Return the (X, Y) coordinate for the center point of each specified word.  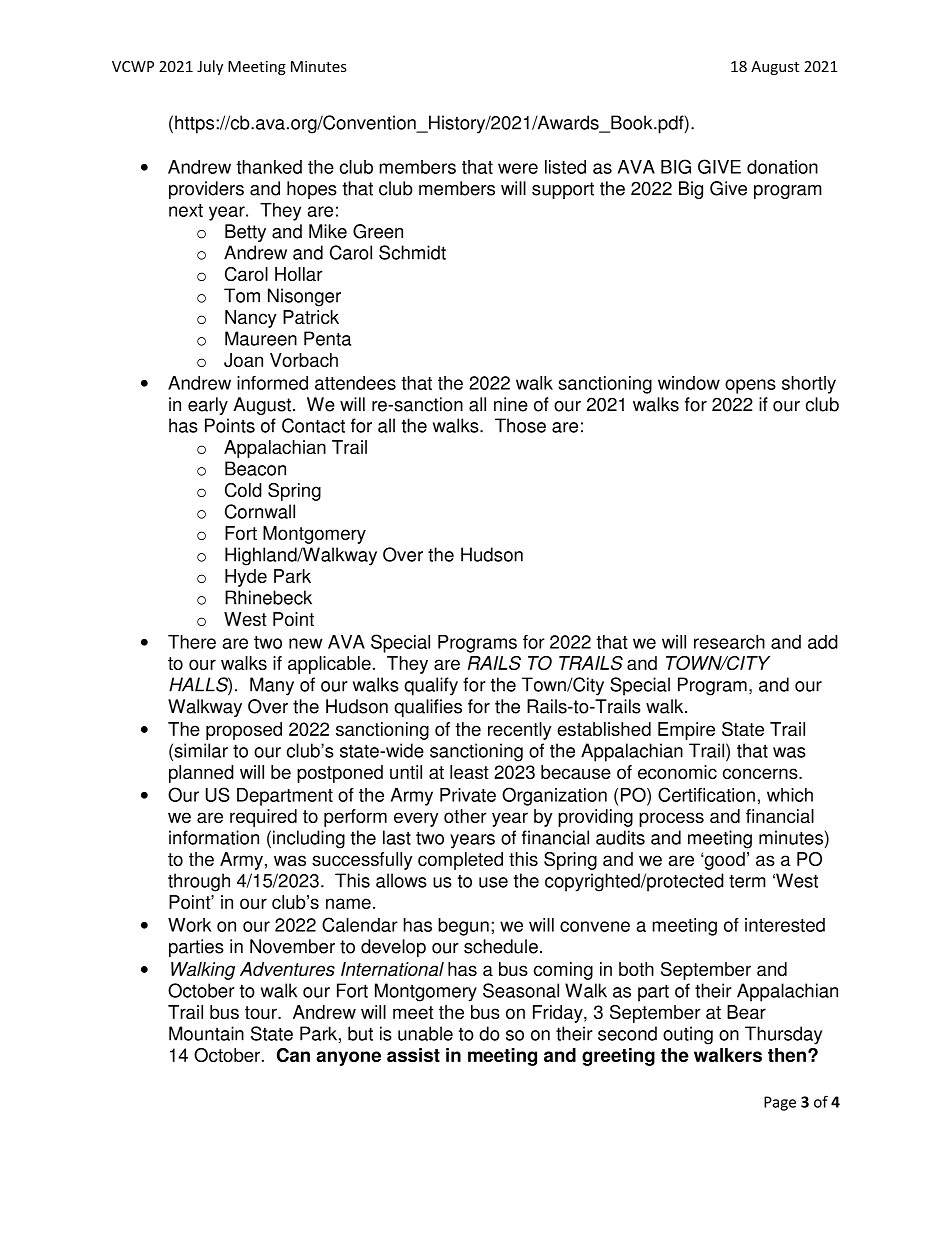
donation (782, 167)
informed (272, 383)
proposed (244, 731)
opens (750, 386)
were (518, 168)
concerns (761, 773)
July (210, 67)
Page (780, 1103)
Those (520, 425)
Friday (559, 1014)
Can (293, 1055)
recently (520, 731)
